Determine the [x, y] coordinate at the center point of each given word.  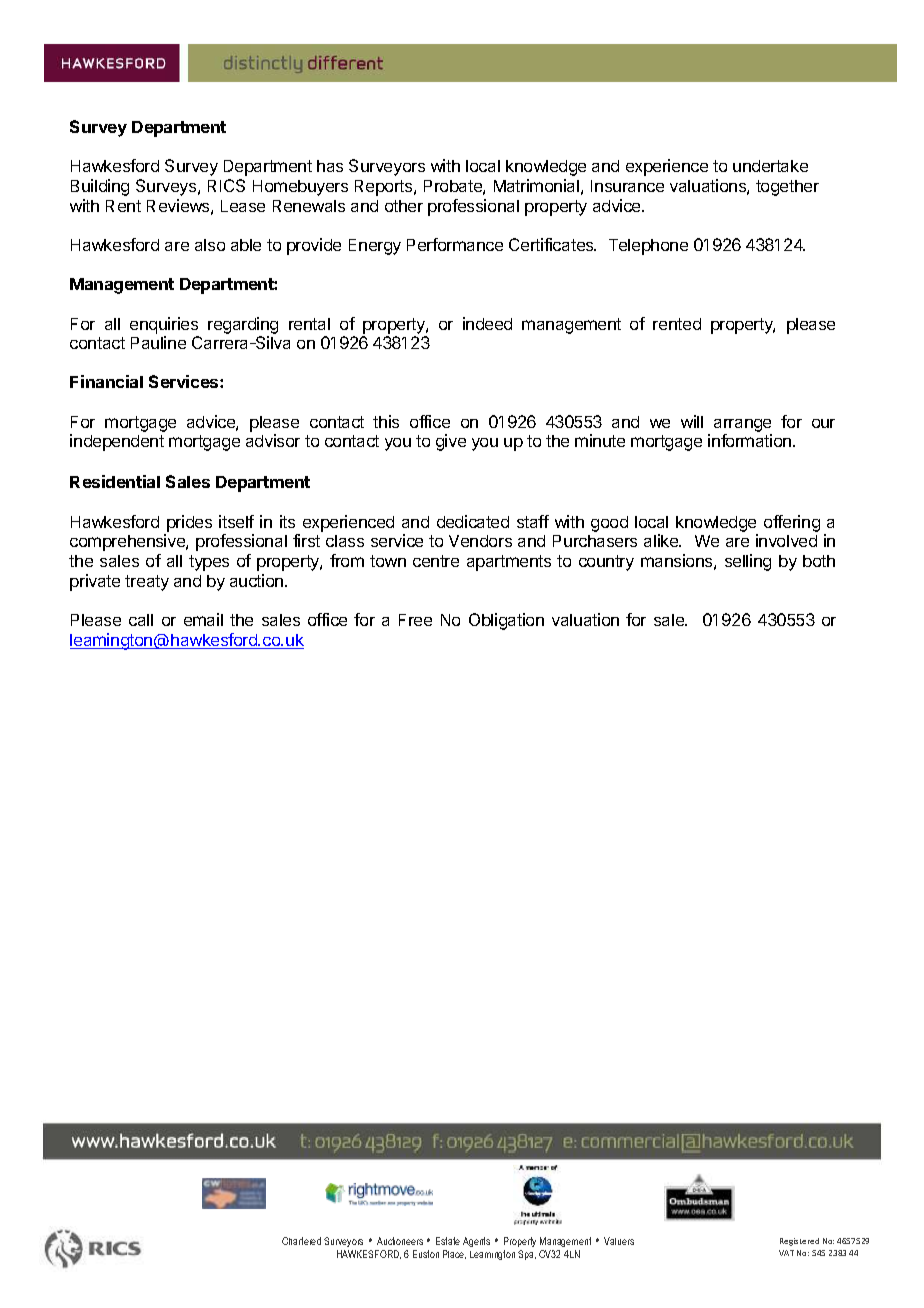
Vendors [480, 541]
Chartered [301, 1241]
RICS [226, 185]
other [404, 206]
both [819, 561]
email [203, 619]
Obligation [506, 621]
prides [189, 523]
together [787, 188]
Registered [799, 1242]
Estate [448, 1241]
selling [748, 562]
